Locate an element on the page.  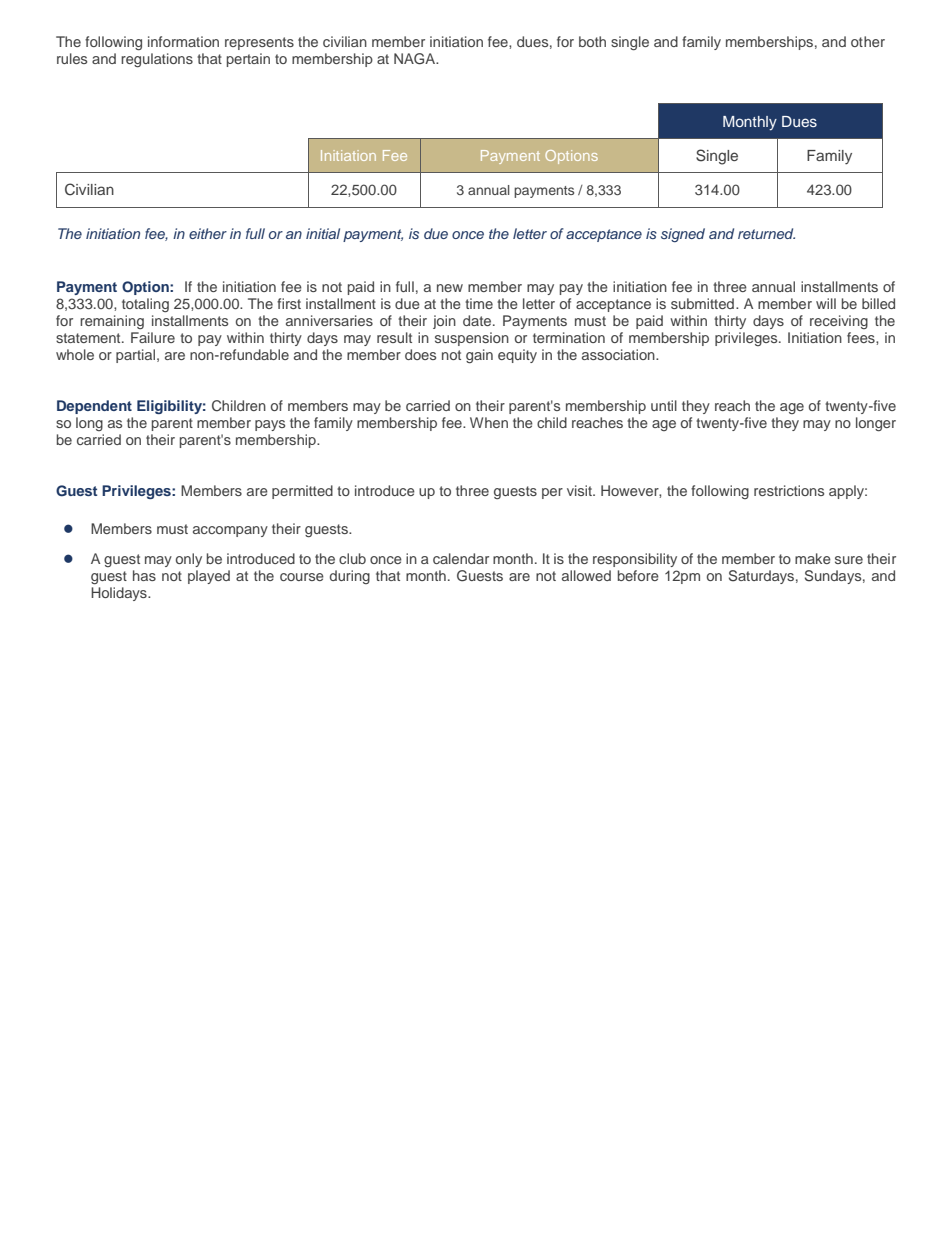
pays is located at coordinates (270, 425).
